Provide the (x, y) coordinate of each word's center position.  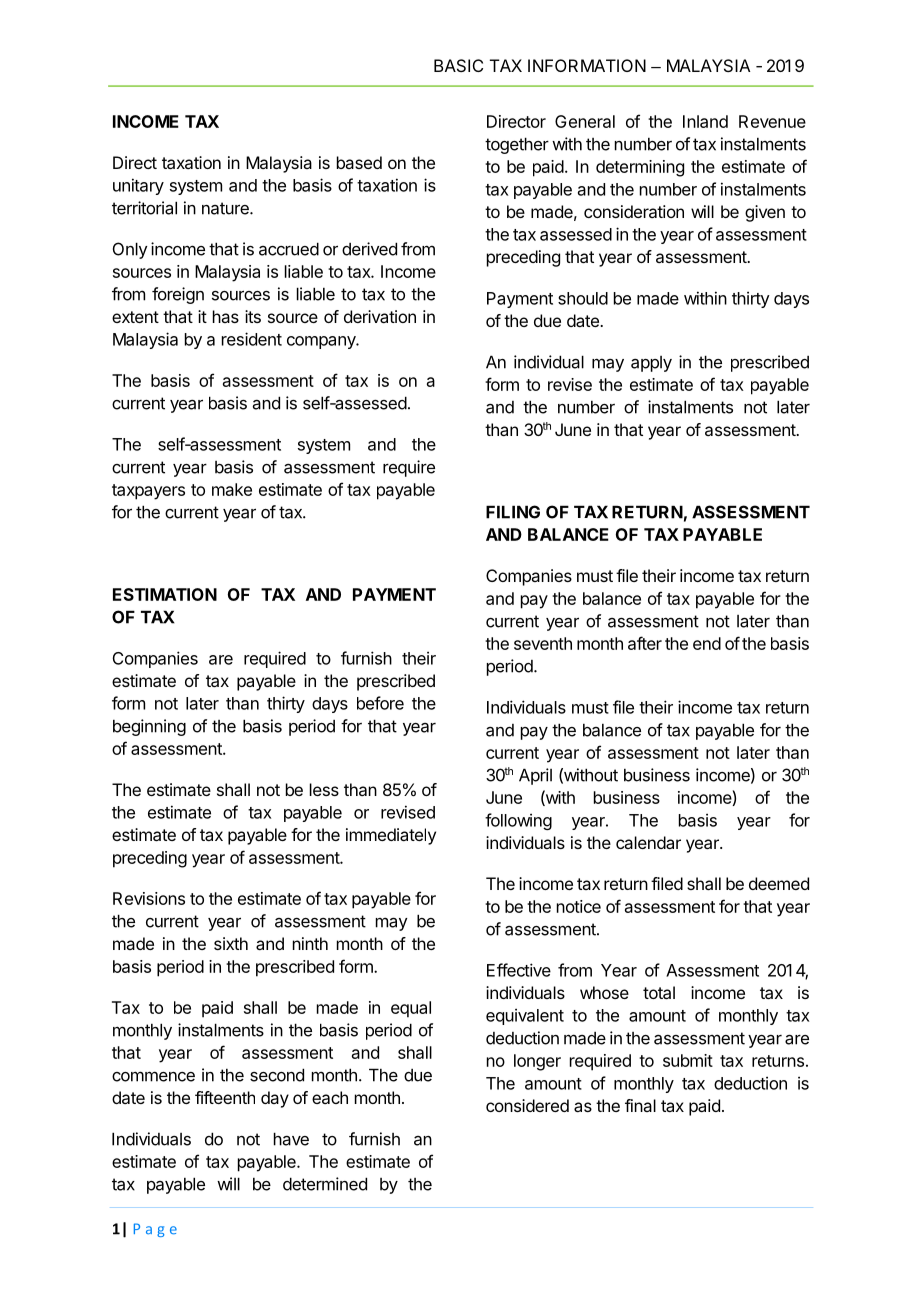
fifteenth (225, 1097)
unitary (138, 186)
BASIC (458, 65)
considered (527, 1105)
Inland (705, 121)
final (640, 1105)
